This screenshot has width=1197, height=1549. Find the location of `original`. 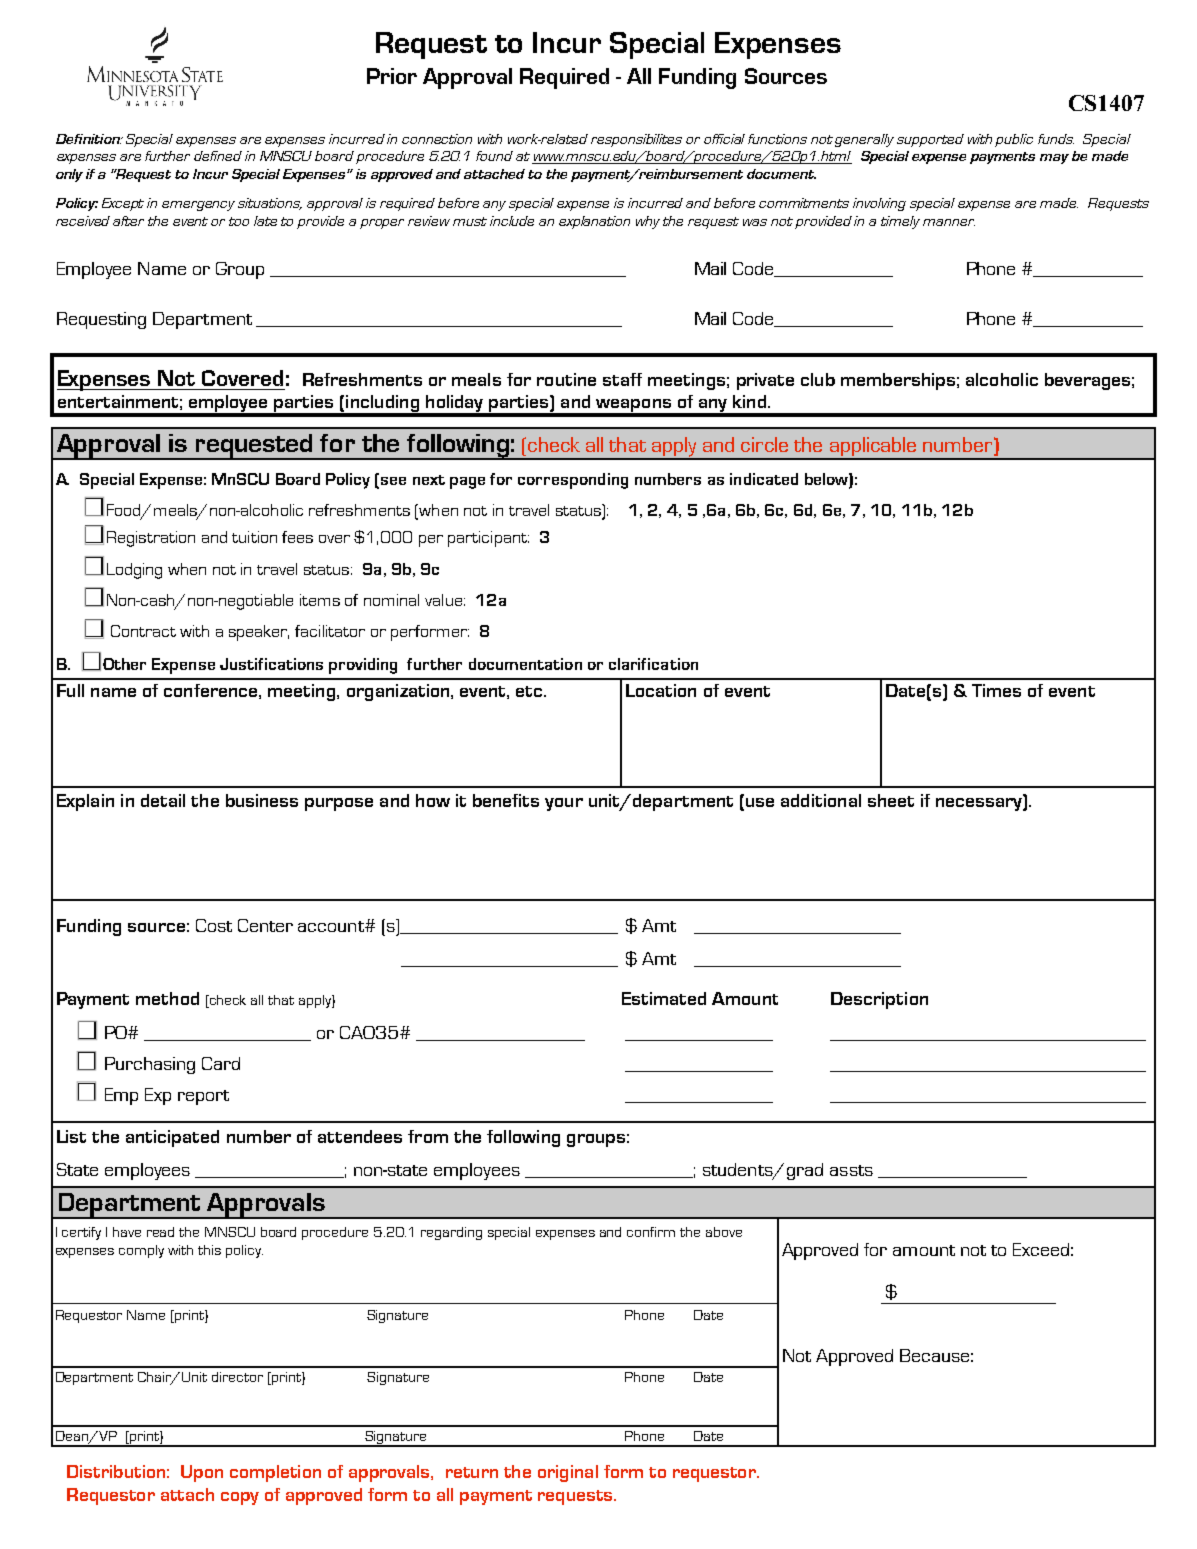

original is located at coordinates (568, 1473).
